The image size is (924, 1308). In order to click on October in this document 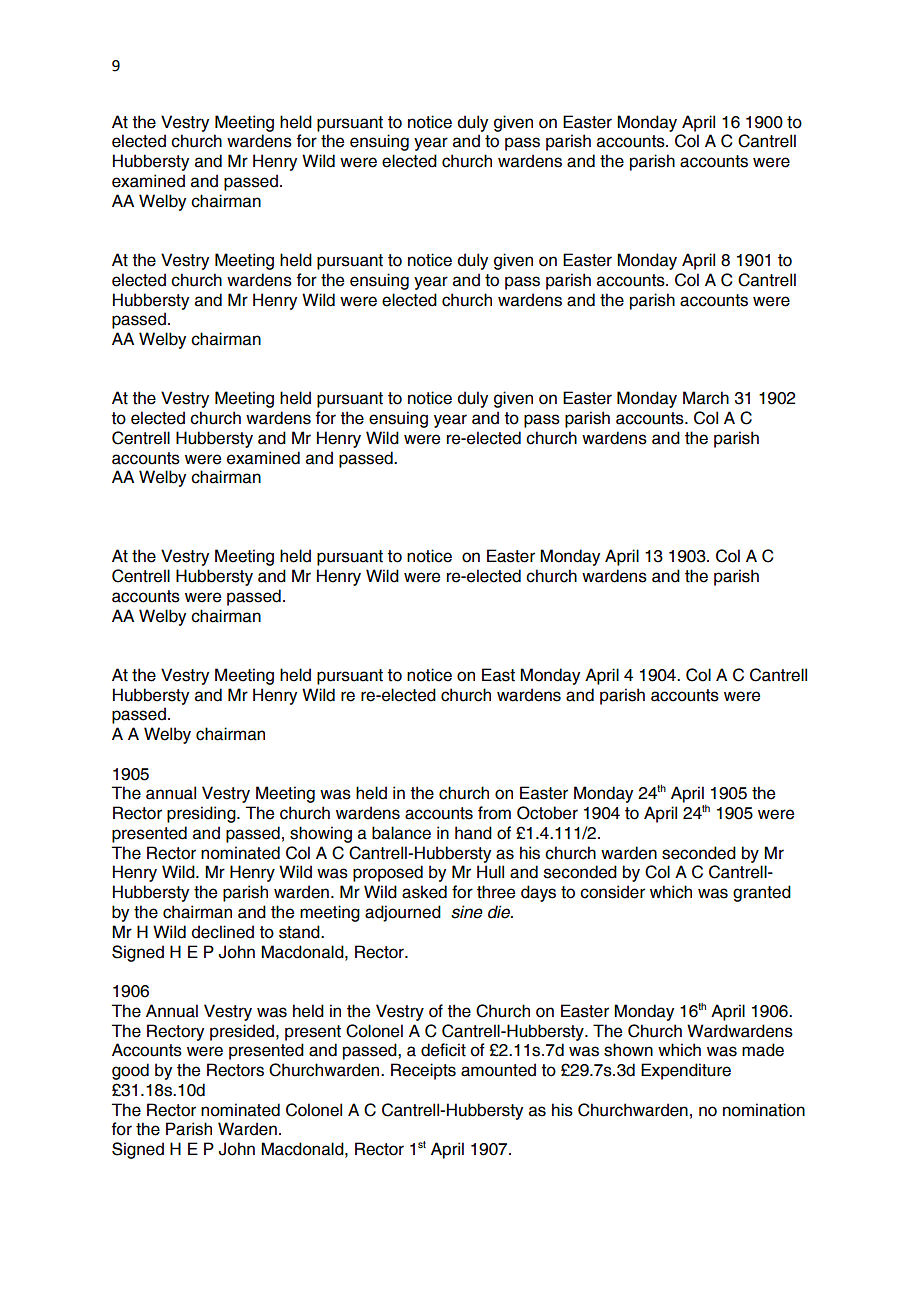, I will do `click(547, 813)`.
